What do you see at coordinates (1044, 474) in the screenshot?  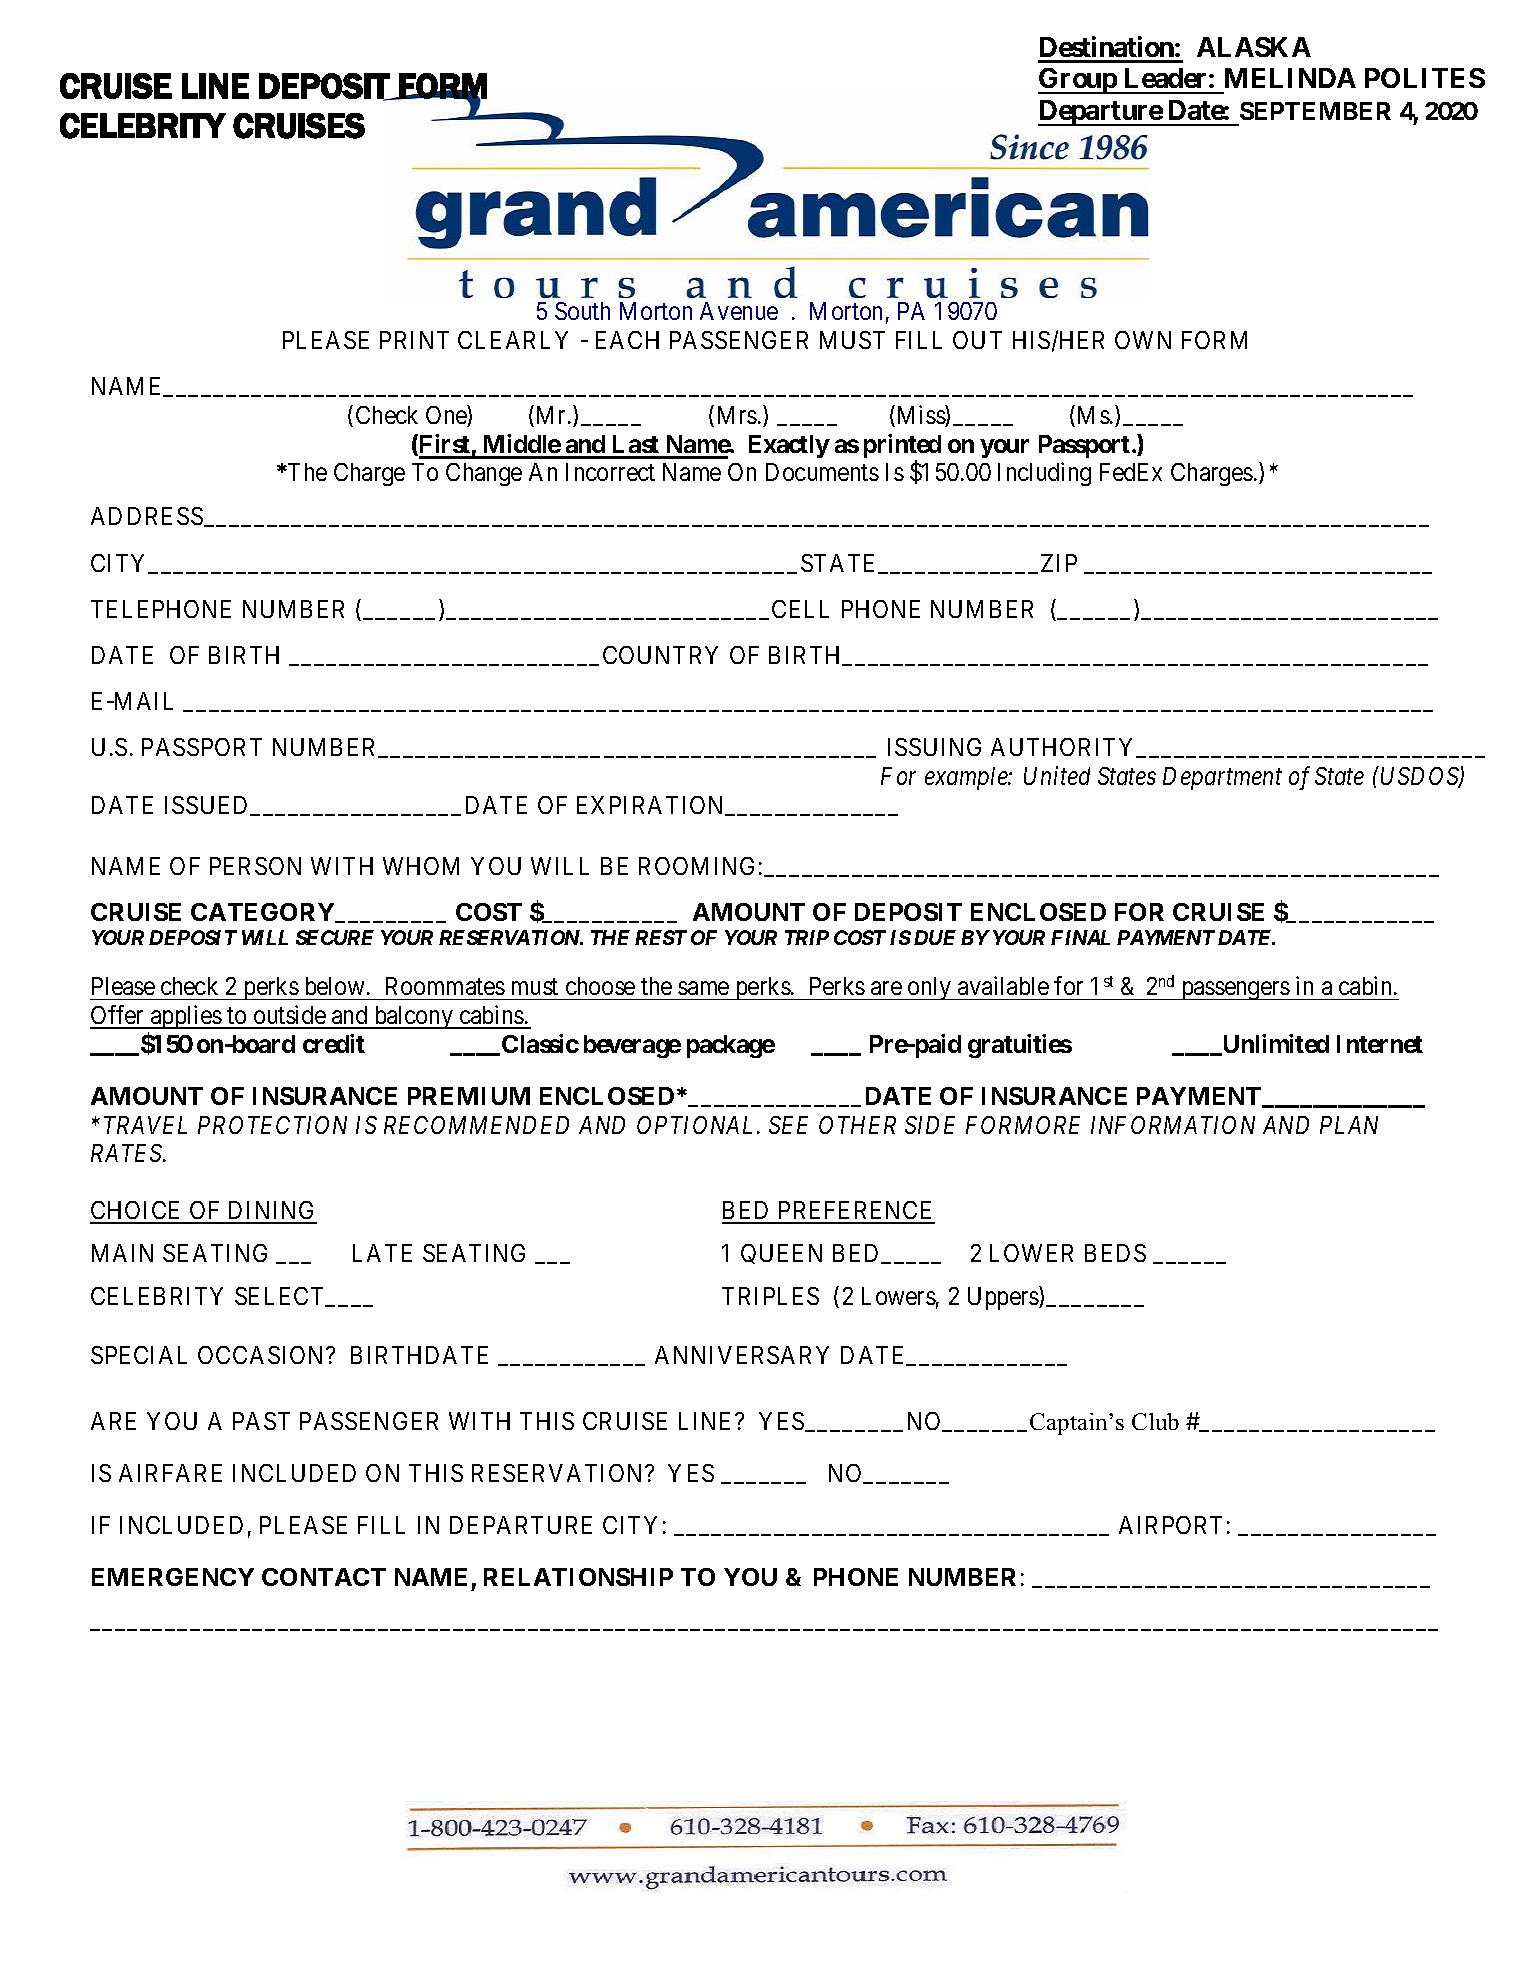 I see `Including` at bounding box center [1044, 474].
